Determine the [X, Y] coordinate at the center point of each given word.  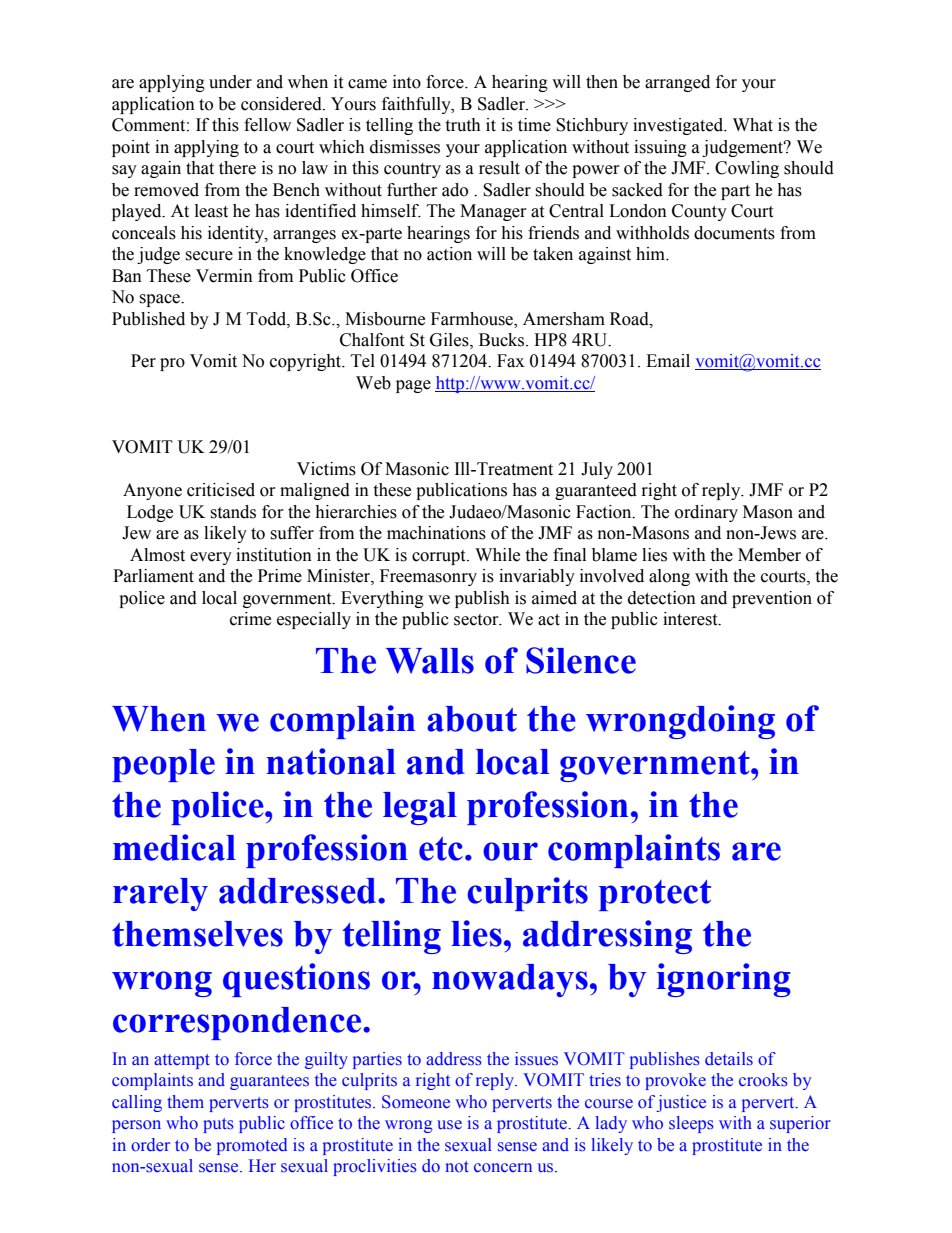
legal [420, 808]
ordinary [706, 513]
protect [655, 895]
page [413, 386]
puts [218, 1125]
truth [463, 125]
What [753, 125]
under [230, 82]
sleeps [691, 1124]
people [163, 765]
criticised [221, 490]
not [457, 1166]
